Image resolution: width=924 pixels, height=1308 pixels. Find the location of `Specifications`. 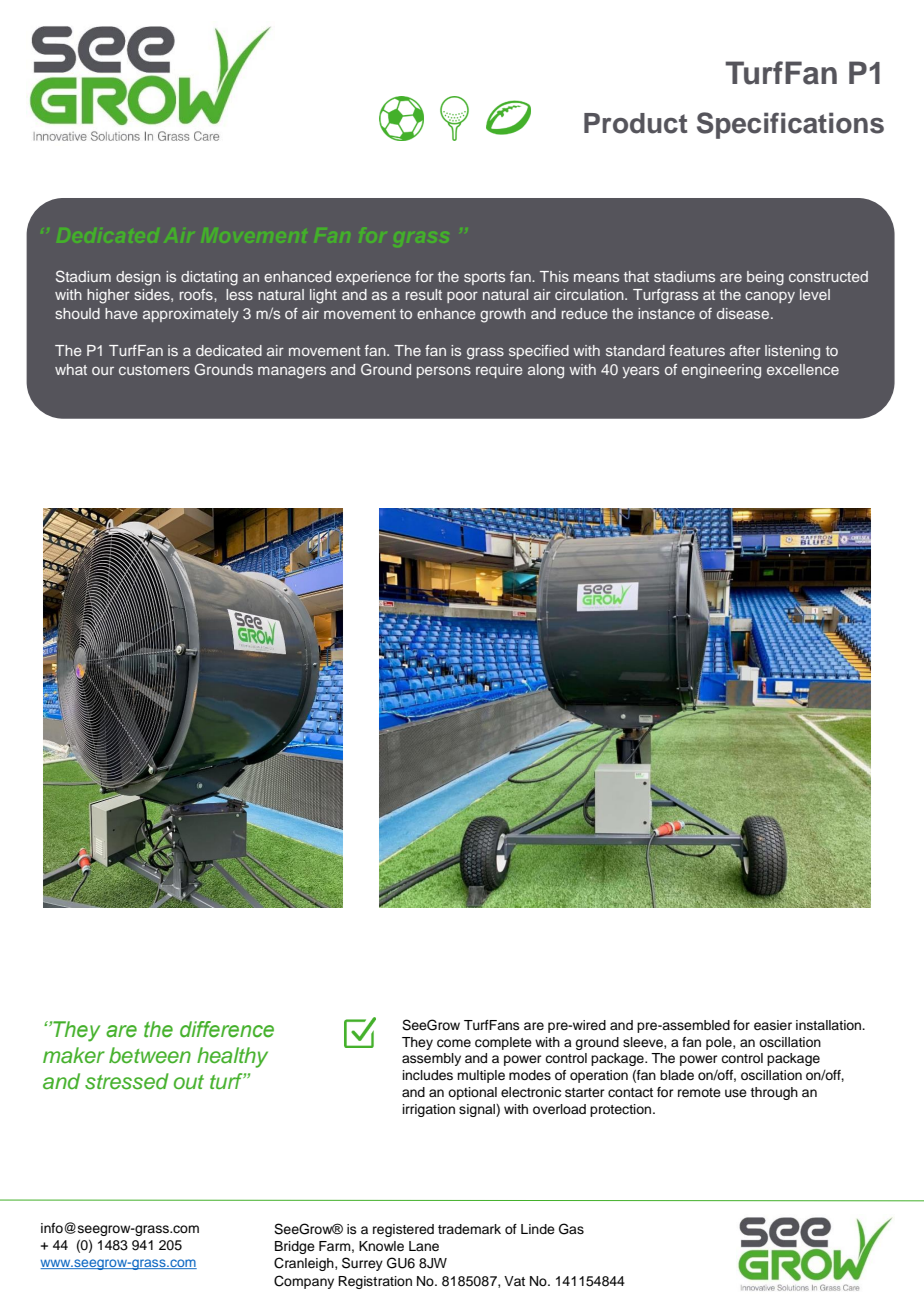

Specifications is located at coordinates (790, 125).
